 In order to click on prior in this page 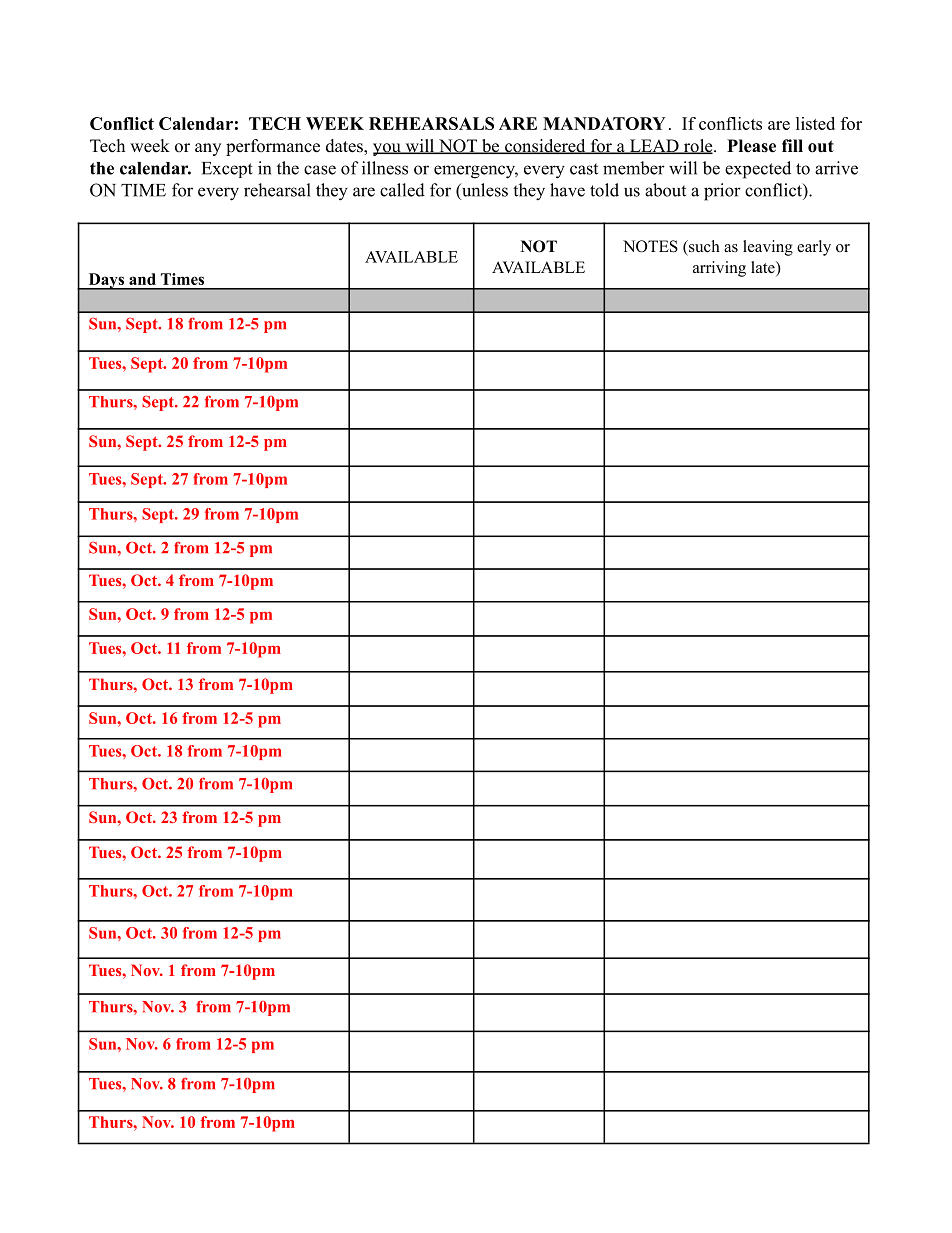, I will do `click(722, 192)`.
